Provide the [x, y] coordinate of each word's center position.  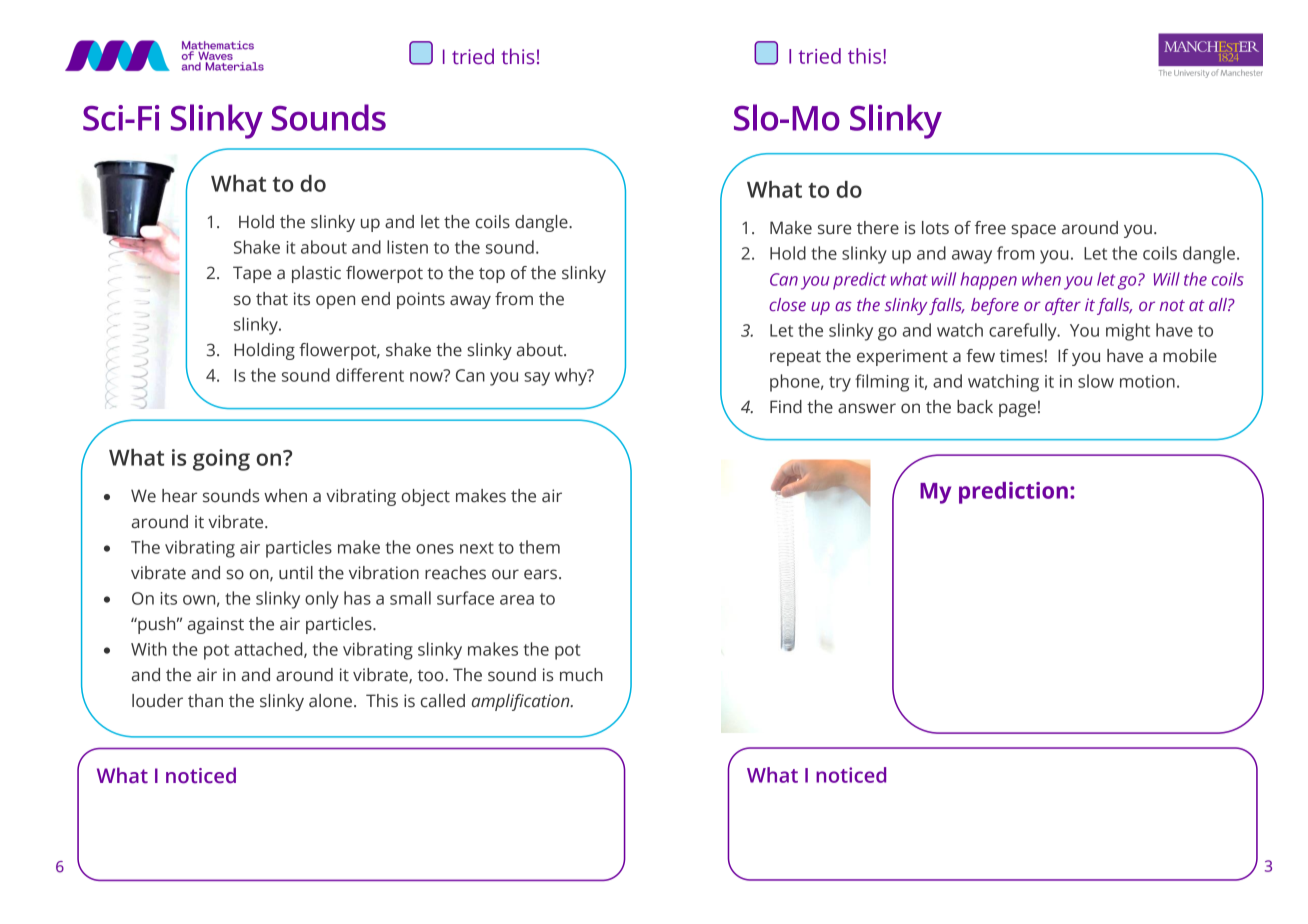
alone [330, 701]
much [581, 675]
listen [407, 247]
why [572, 377]
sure [834, 229]
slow [1096, 381]
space [1033, 231]
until [296, 573]
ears [540, 574]
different [370, 375]
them [539, 547]
